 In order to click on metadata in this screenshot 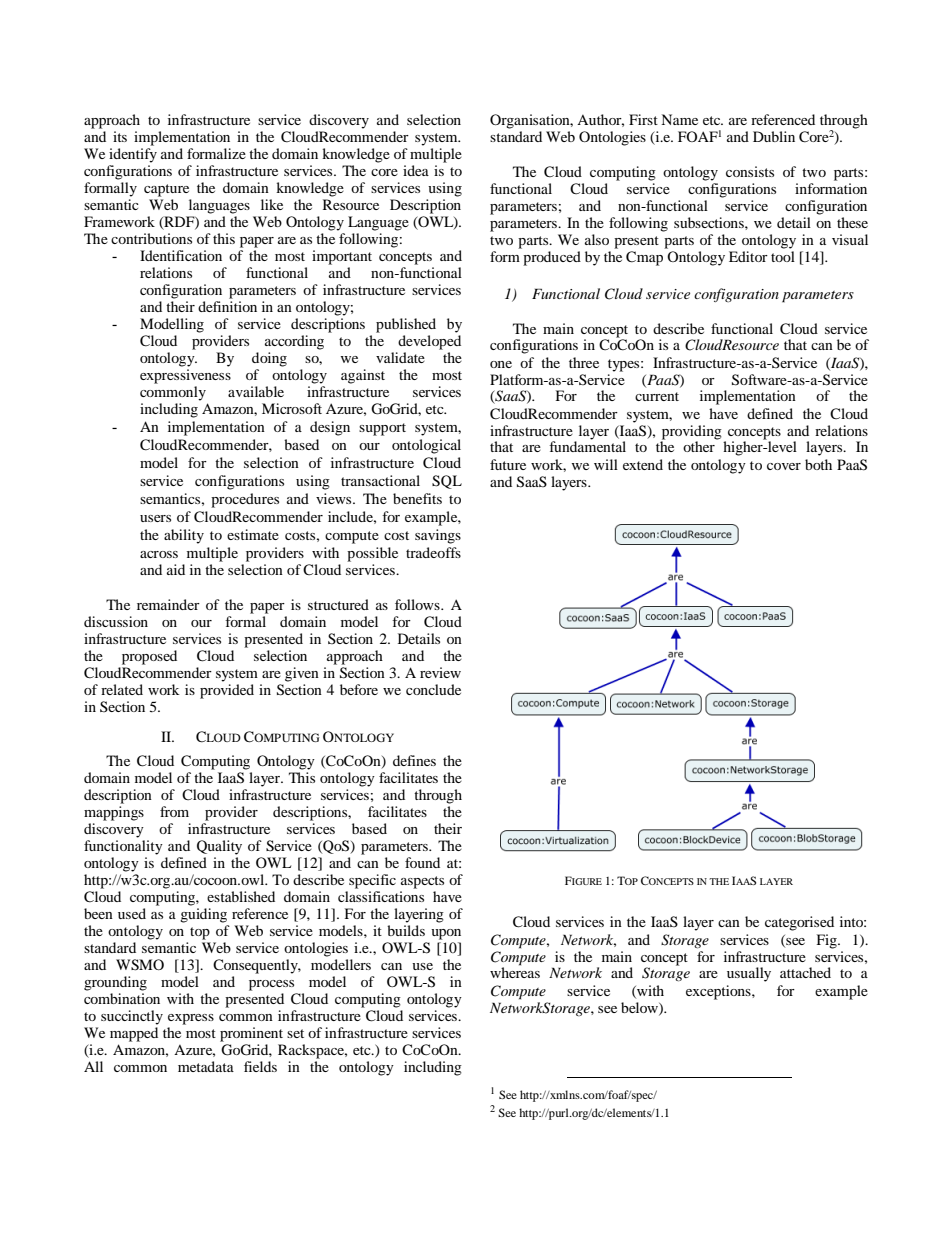, I will do `click(206, 1066)`.
